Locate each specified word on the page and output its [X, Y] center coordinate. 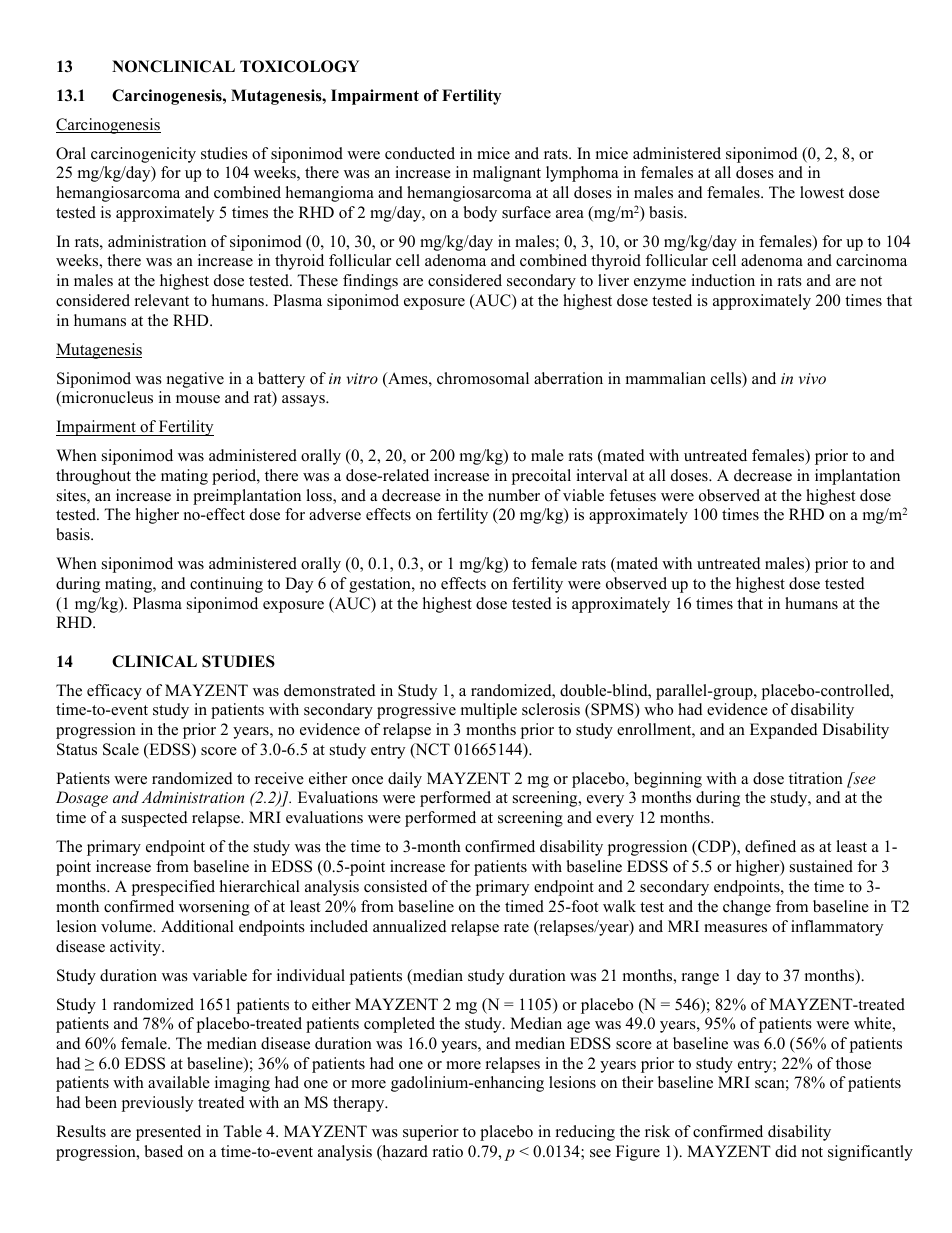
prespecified [173, 888]
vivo [812, 378]
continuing [226, 585]
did [786, 1151]
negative [195, 380]
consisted [396, 886]
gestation [381, 585]
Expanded [784, 731]
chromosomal [483, 378]
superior [431, 1133]
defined [770, 846]
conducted [420, 153]
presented [168, 1133]
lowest [822, 192]
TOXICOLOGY [299, 66]
